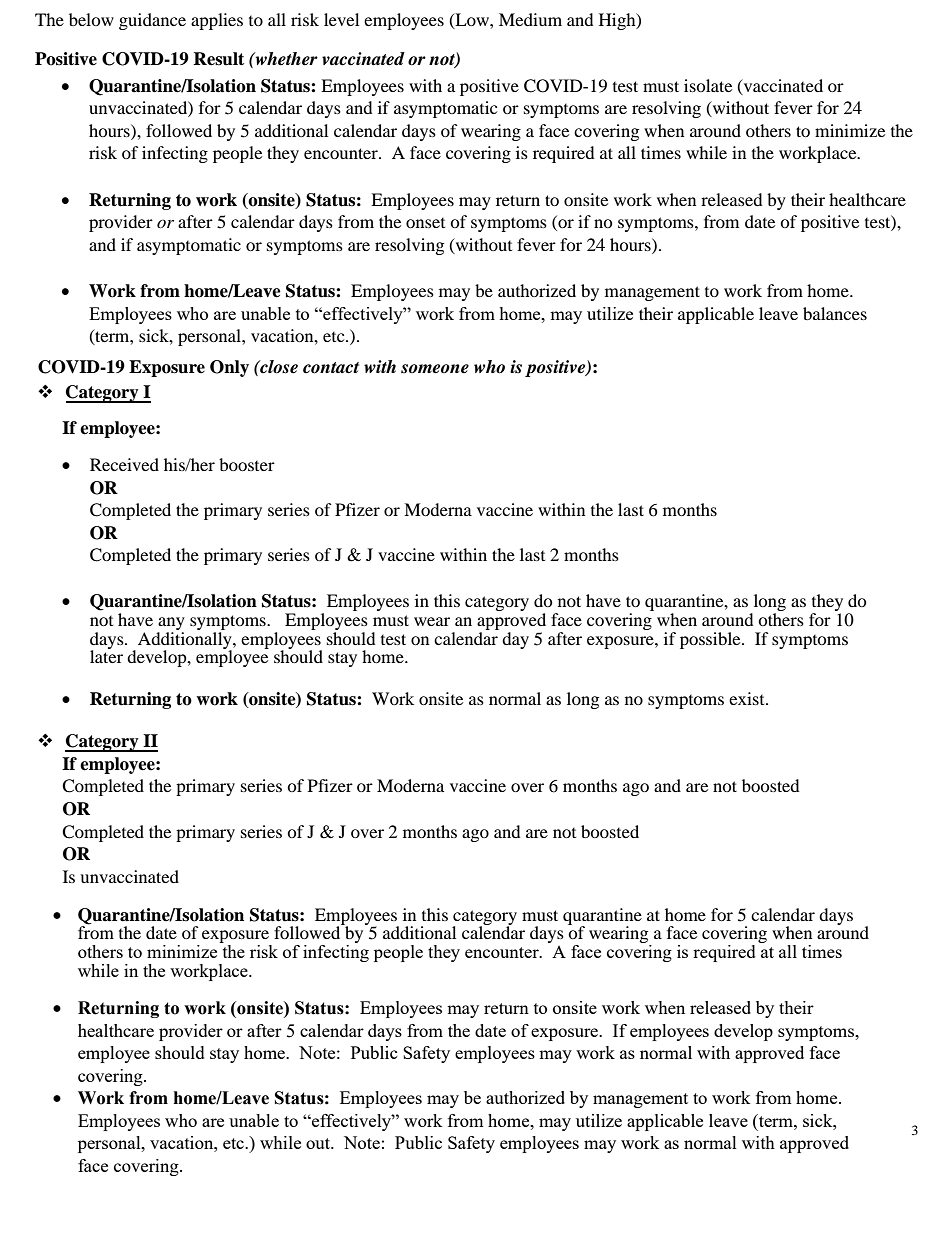  What do you see at coordinates (124, 464) in the screenshot?
I see `Received` at bounding box center [124, 464].
